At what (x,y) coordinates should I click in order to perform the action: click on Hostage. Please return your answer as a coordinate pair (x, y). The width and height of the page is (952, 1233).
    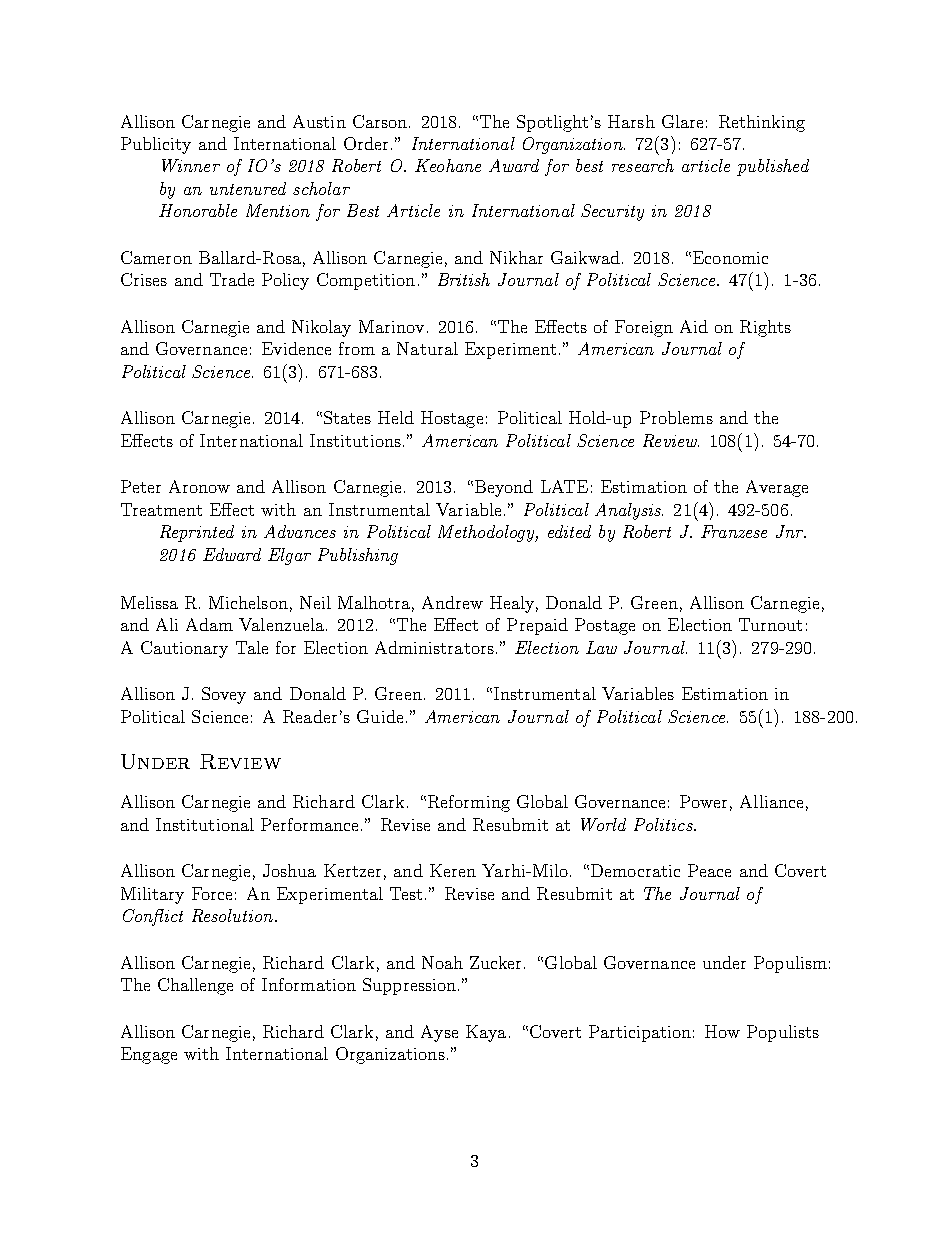
    Looking at the image, I should click on (452, 419).
